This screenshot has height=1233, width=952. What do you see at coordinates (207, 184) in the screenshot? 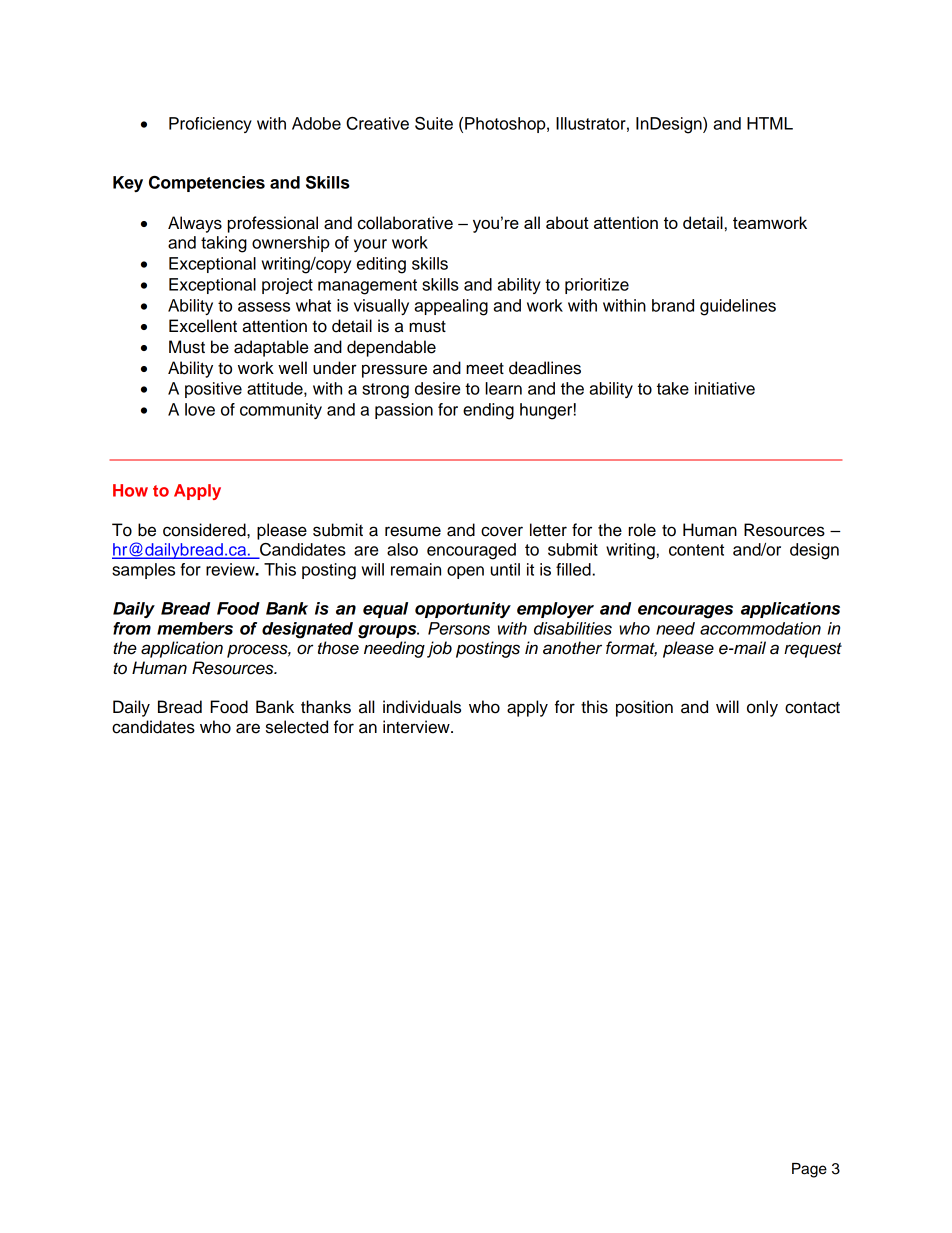
I see `Competencies` at bounding box center [207, 184].
